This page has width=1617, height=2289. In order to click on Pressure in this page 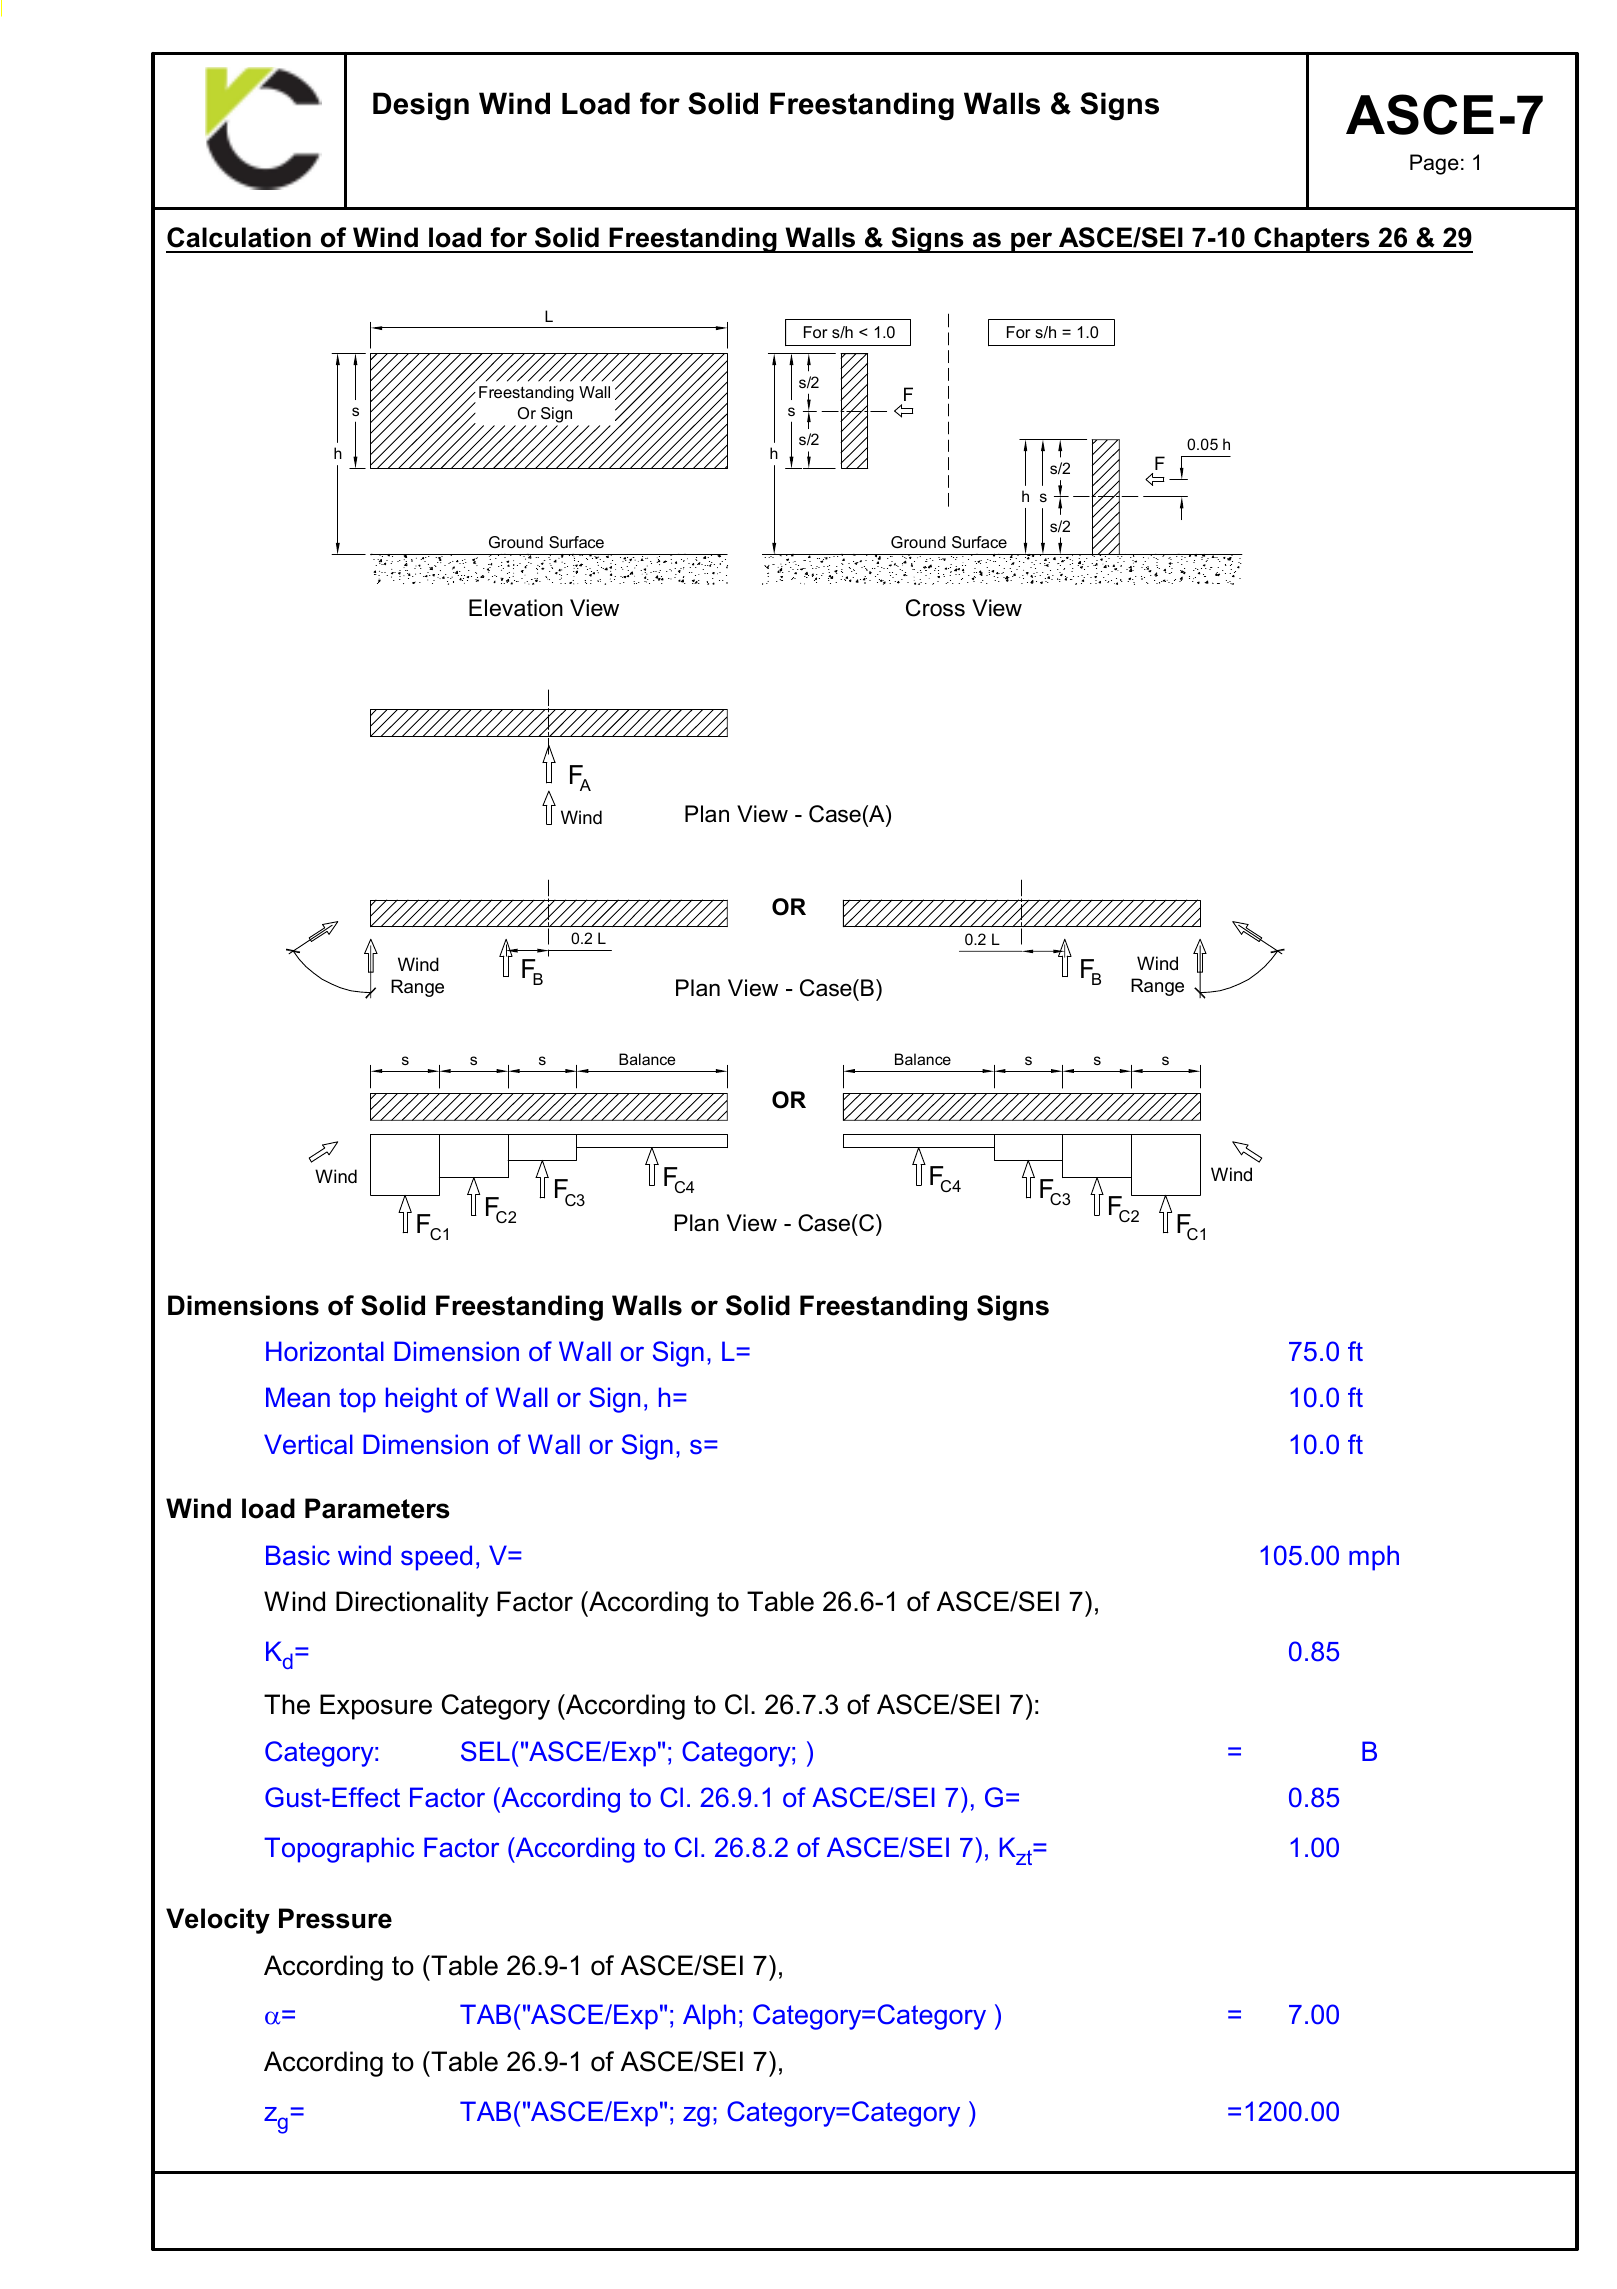, I will do `click(335, 1918)`.
